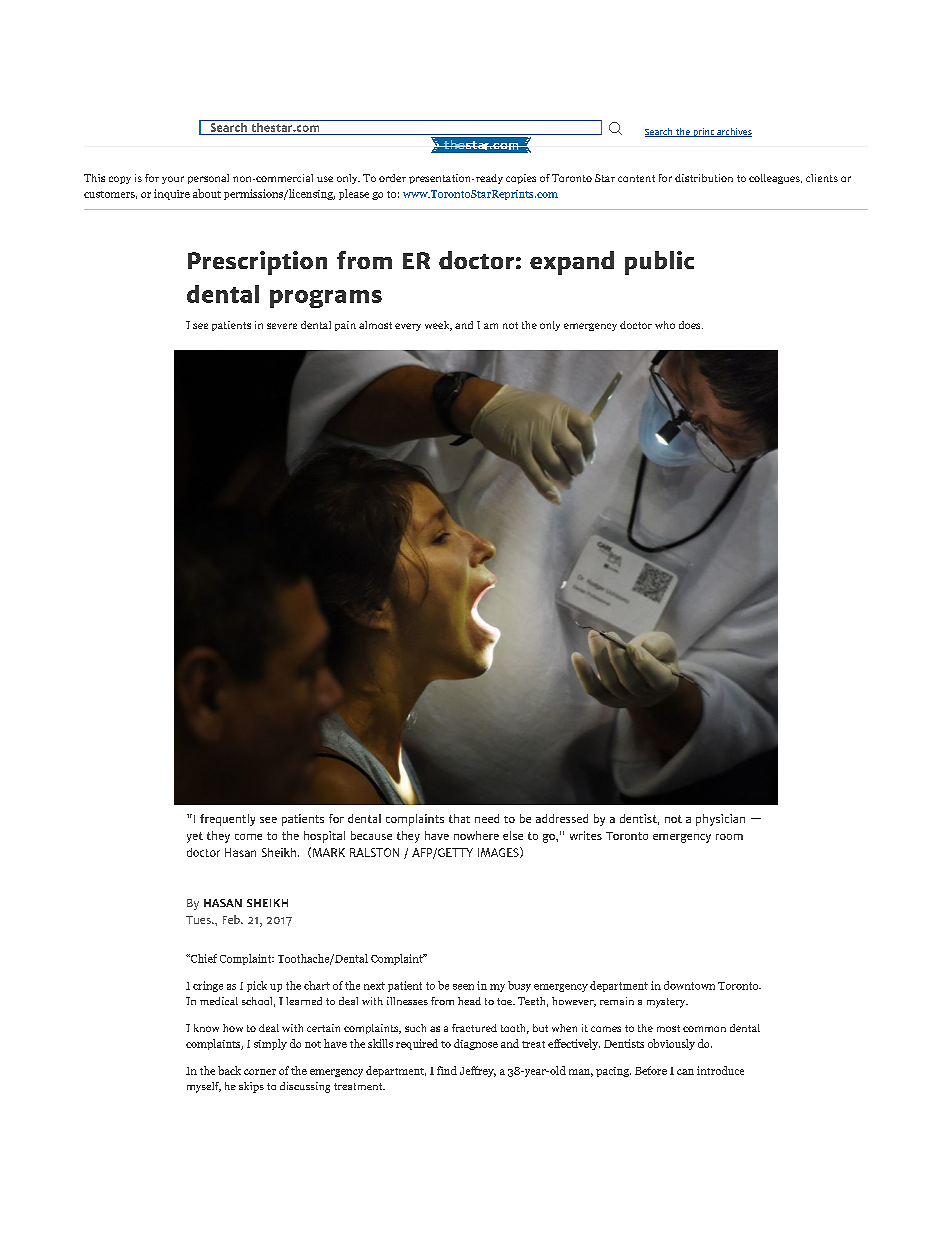 The image size is (952, 1233). I want to click on severe, so click(282, 326).
